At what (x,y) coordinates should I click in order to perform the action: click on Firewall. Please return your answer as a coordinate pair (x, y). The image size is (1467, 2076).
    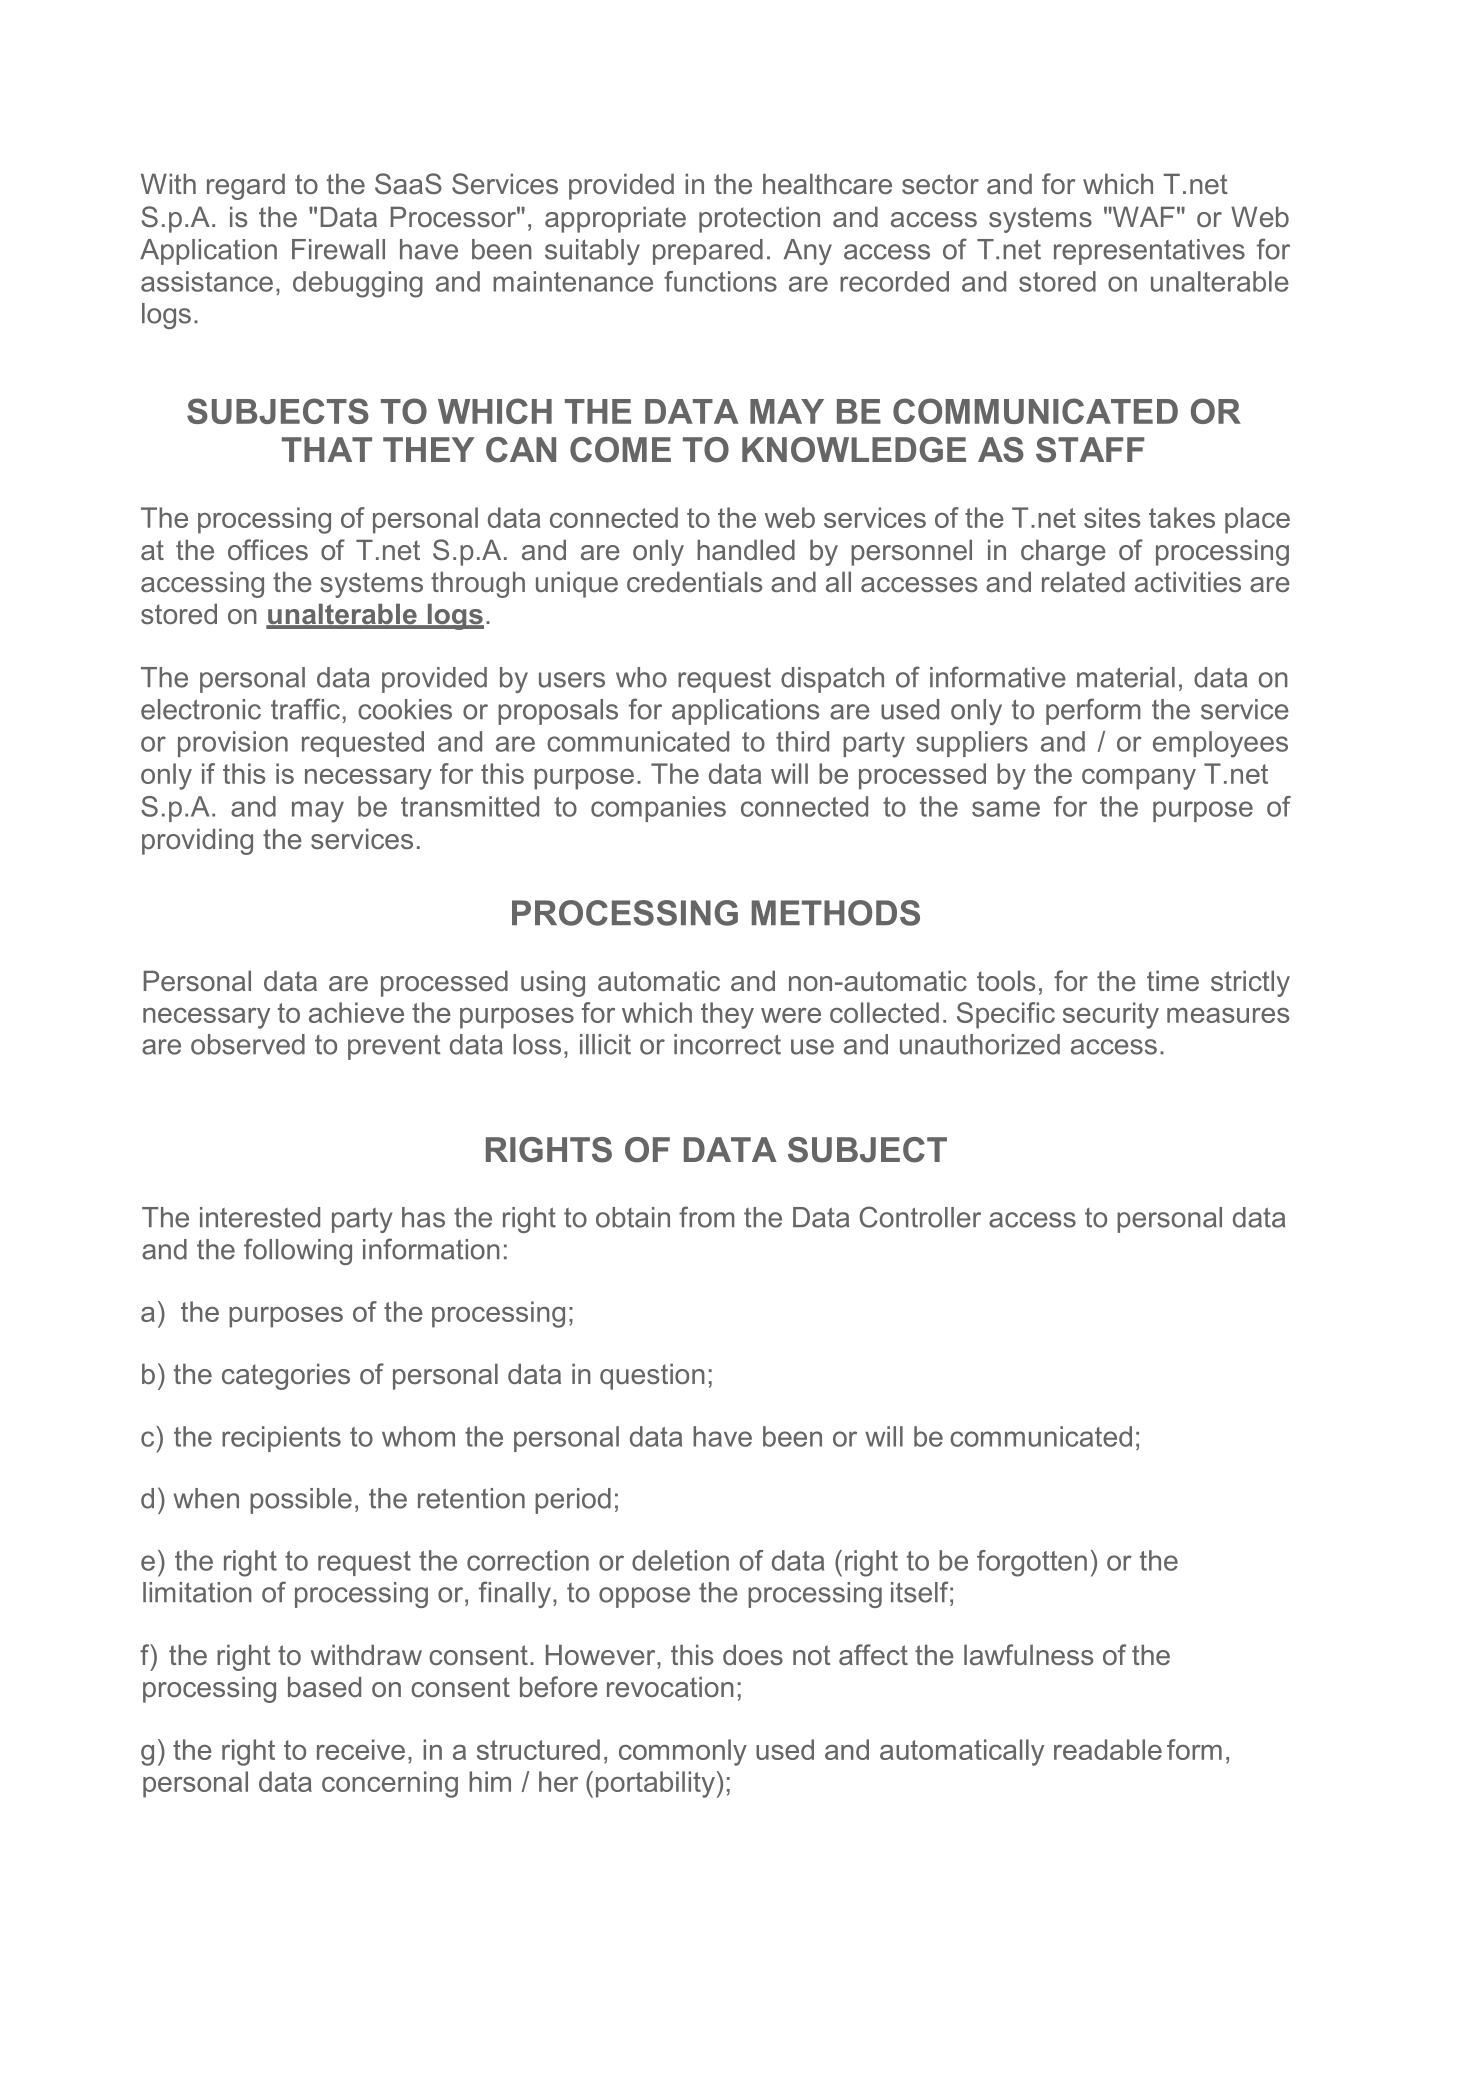
    Looking at the image, I should click on (338, 249).
